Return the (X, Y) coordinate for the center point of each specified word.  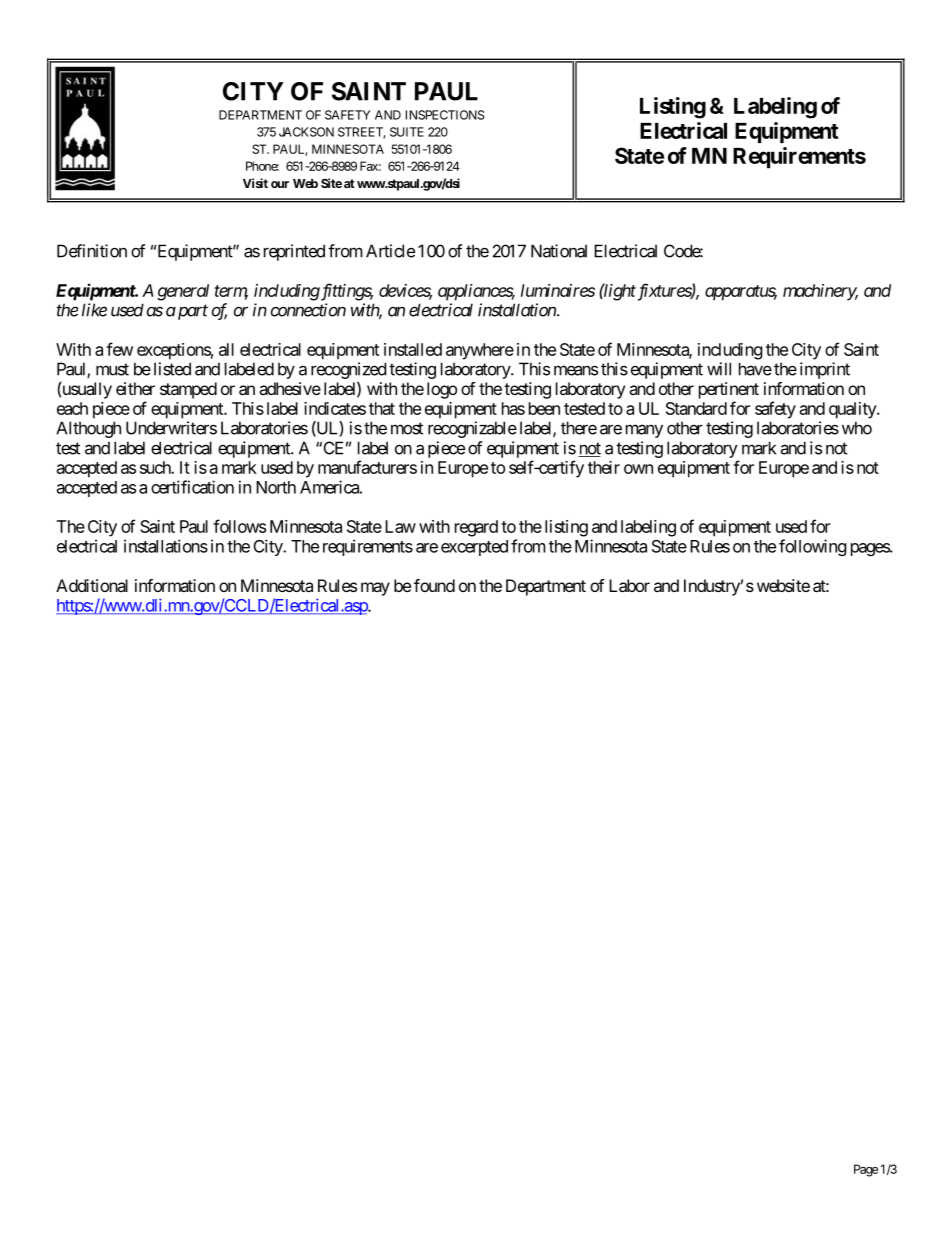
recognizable (472, 429)
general (183, 292)
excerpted (474, 548)
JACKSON (306, 132)
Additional (92, 585)
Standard (696, 408)
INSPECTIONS (445, 115)
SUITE (407, 132)
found (434, 585)
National (559, 251)
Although (88, 429)
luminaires (558, 290)
